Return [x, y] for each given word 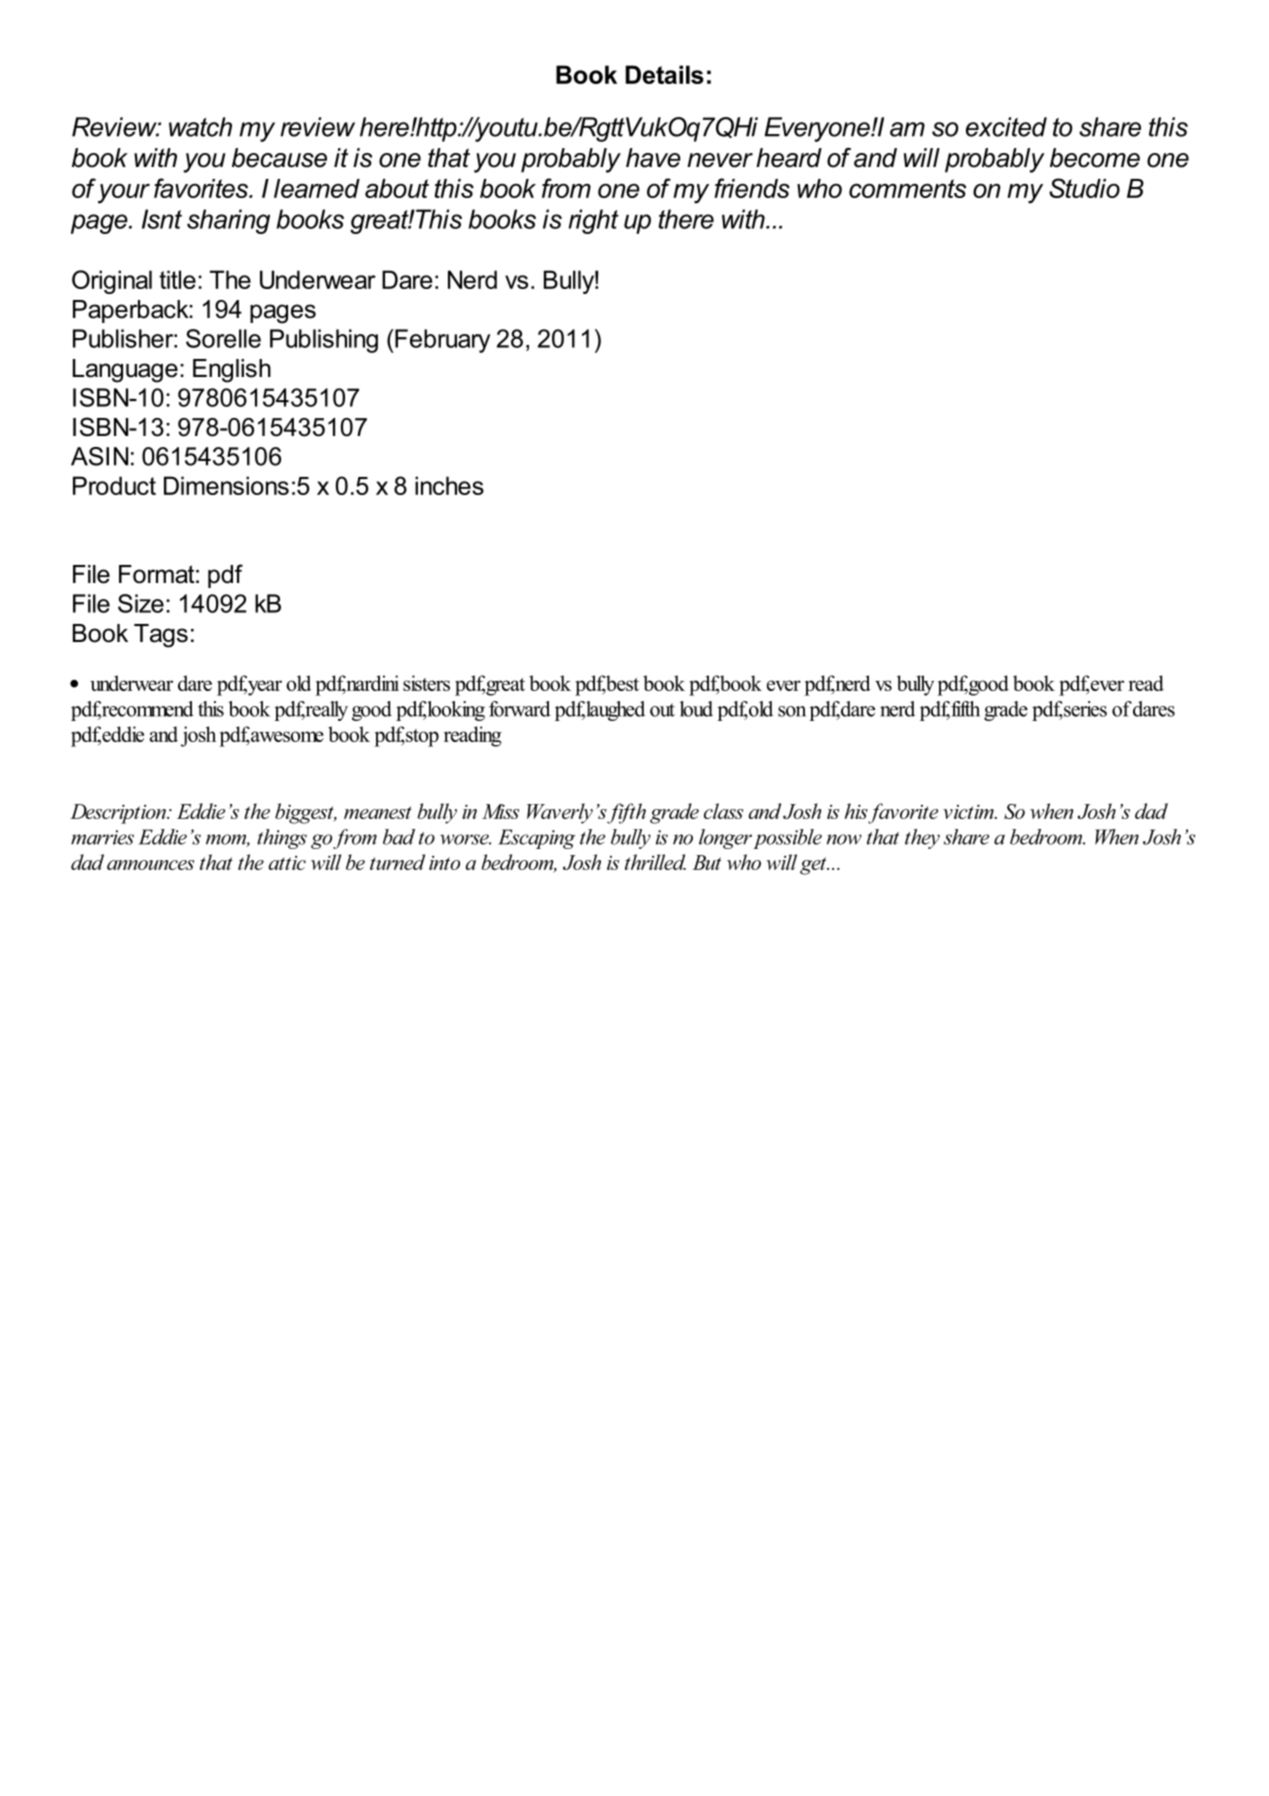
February [441, 341]
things [282, 839]
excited [1006, 127]
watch [200, 127]
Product [114, 485]
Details [665, 74]
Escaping [536, 839]
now [844, 839]
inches [449, 485]
